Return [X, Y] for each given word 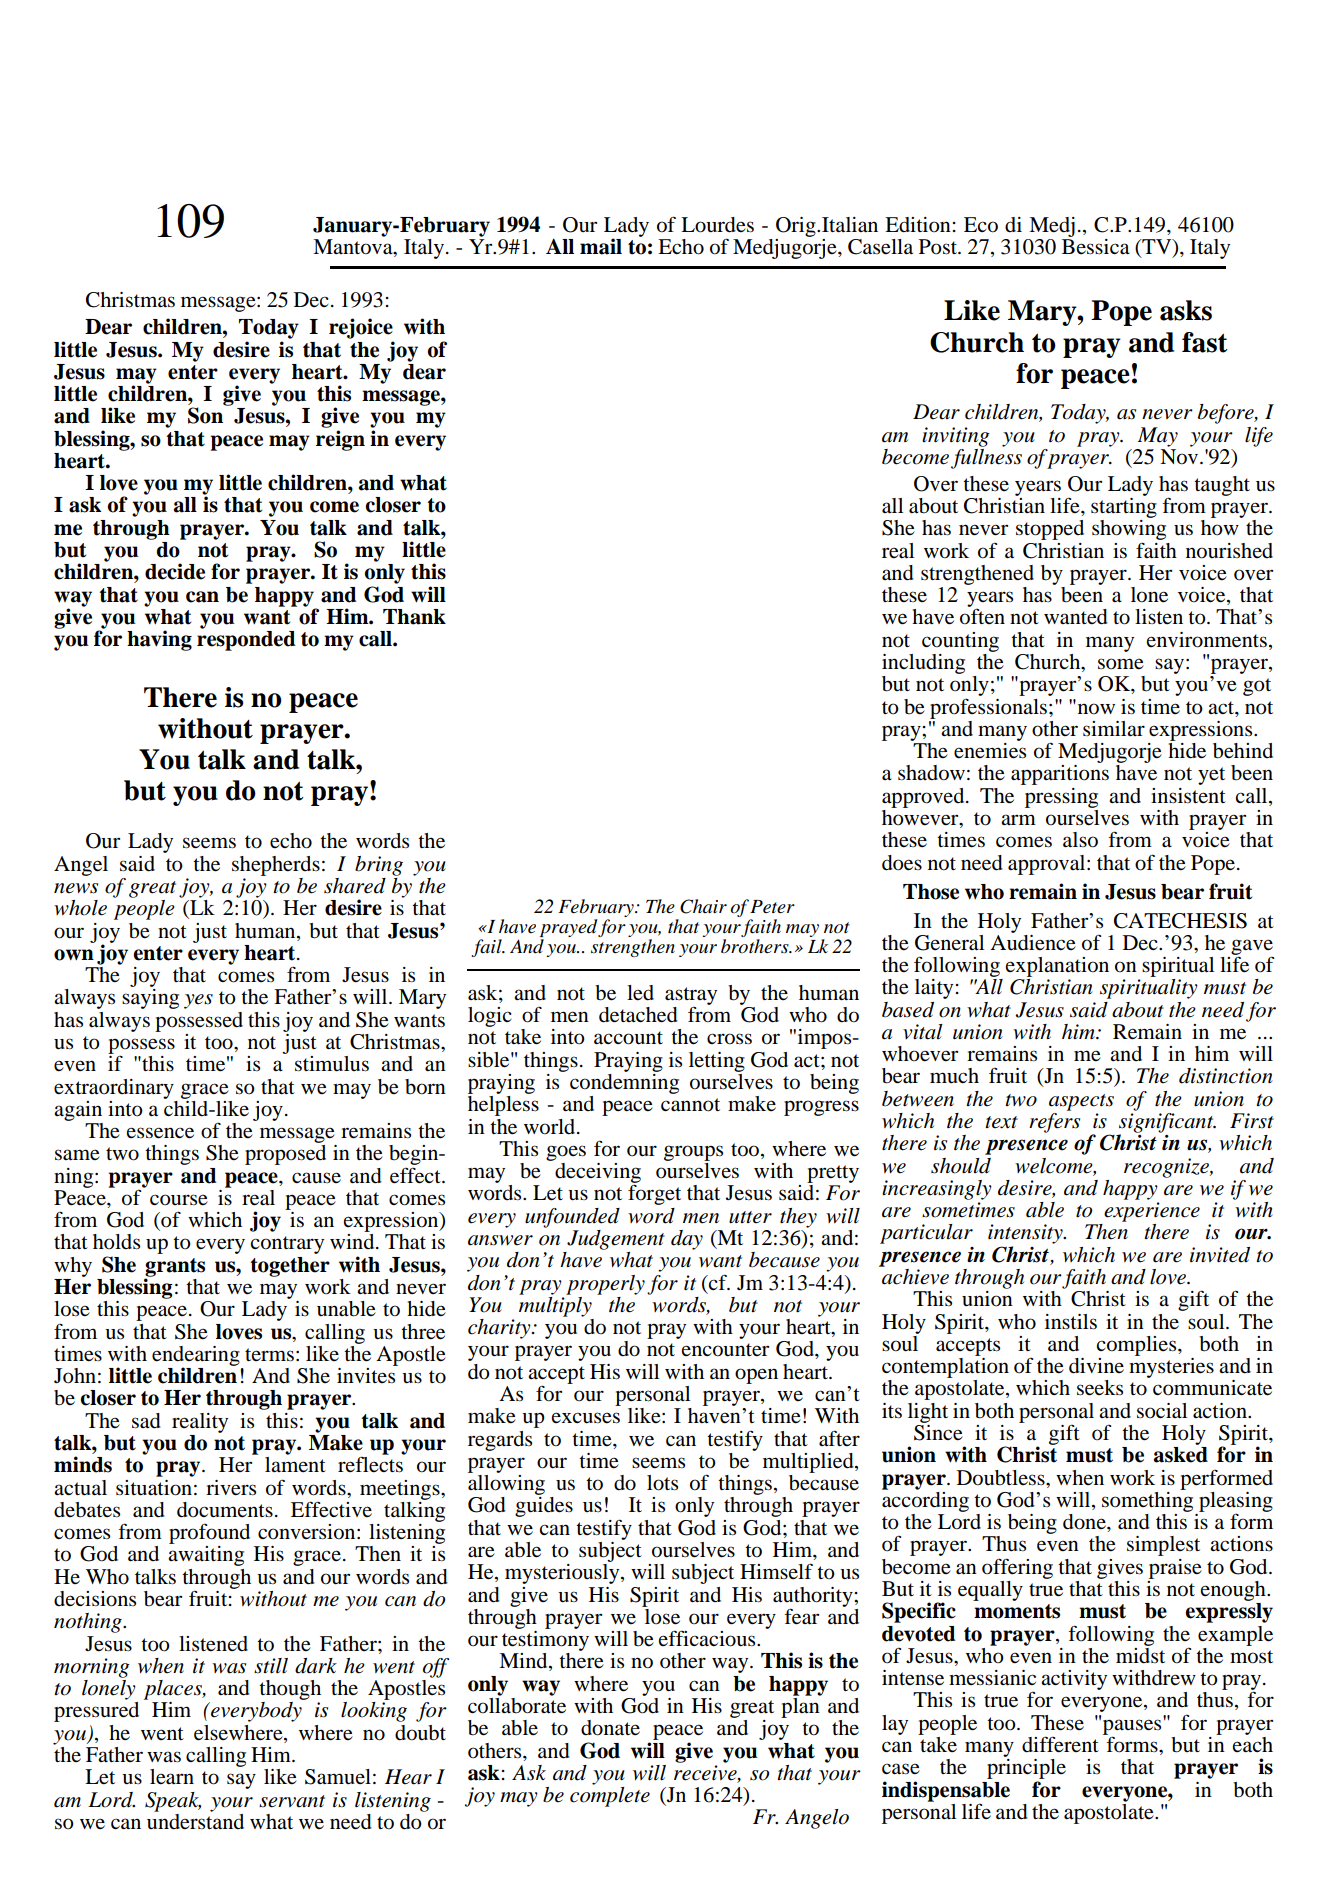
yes [198, 1001]
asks [1186, 310]
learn [172, 1777]
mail [601, 246]
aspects [1081, 1102]
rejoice [361, 328]
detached [638, 1015]
